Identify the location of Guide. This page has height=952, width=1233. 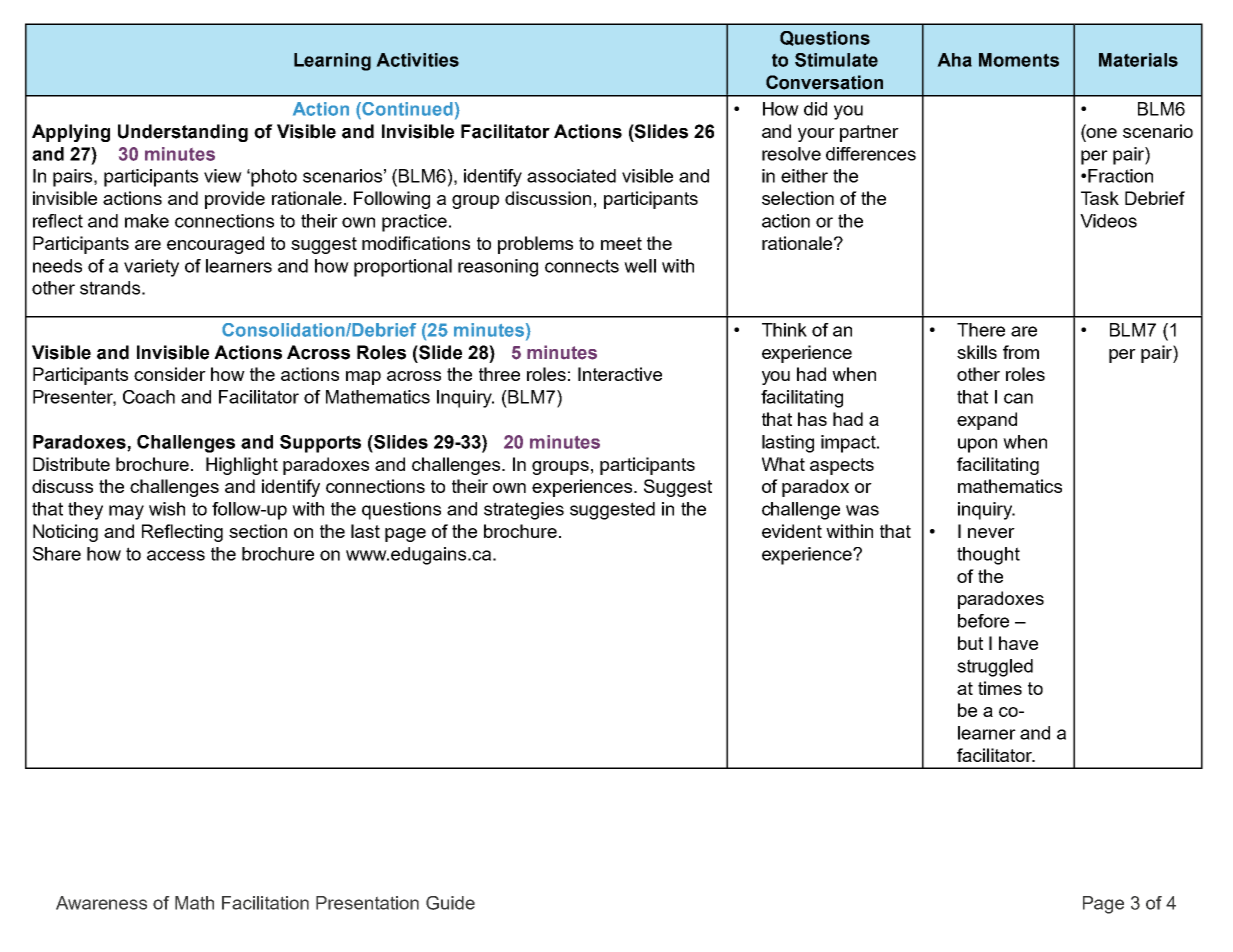
(450, 903).
